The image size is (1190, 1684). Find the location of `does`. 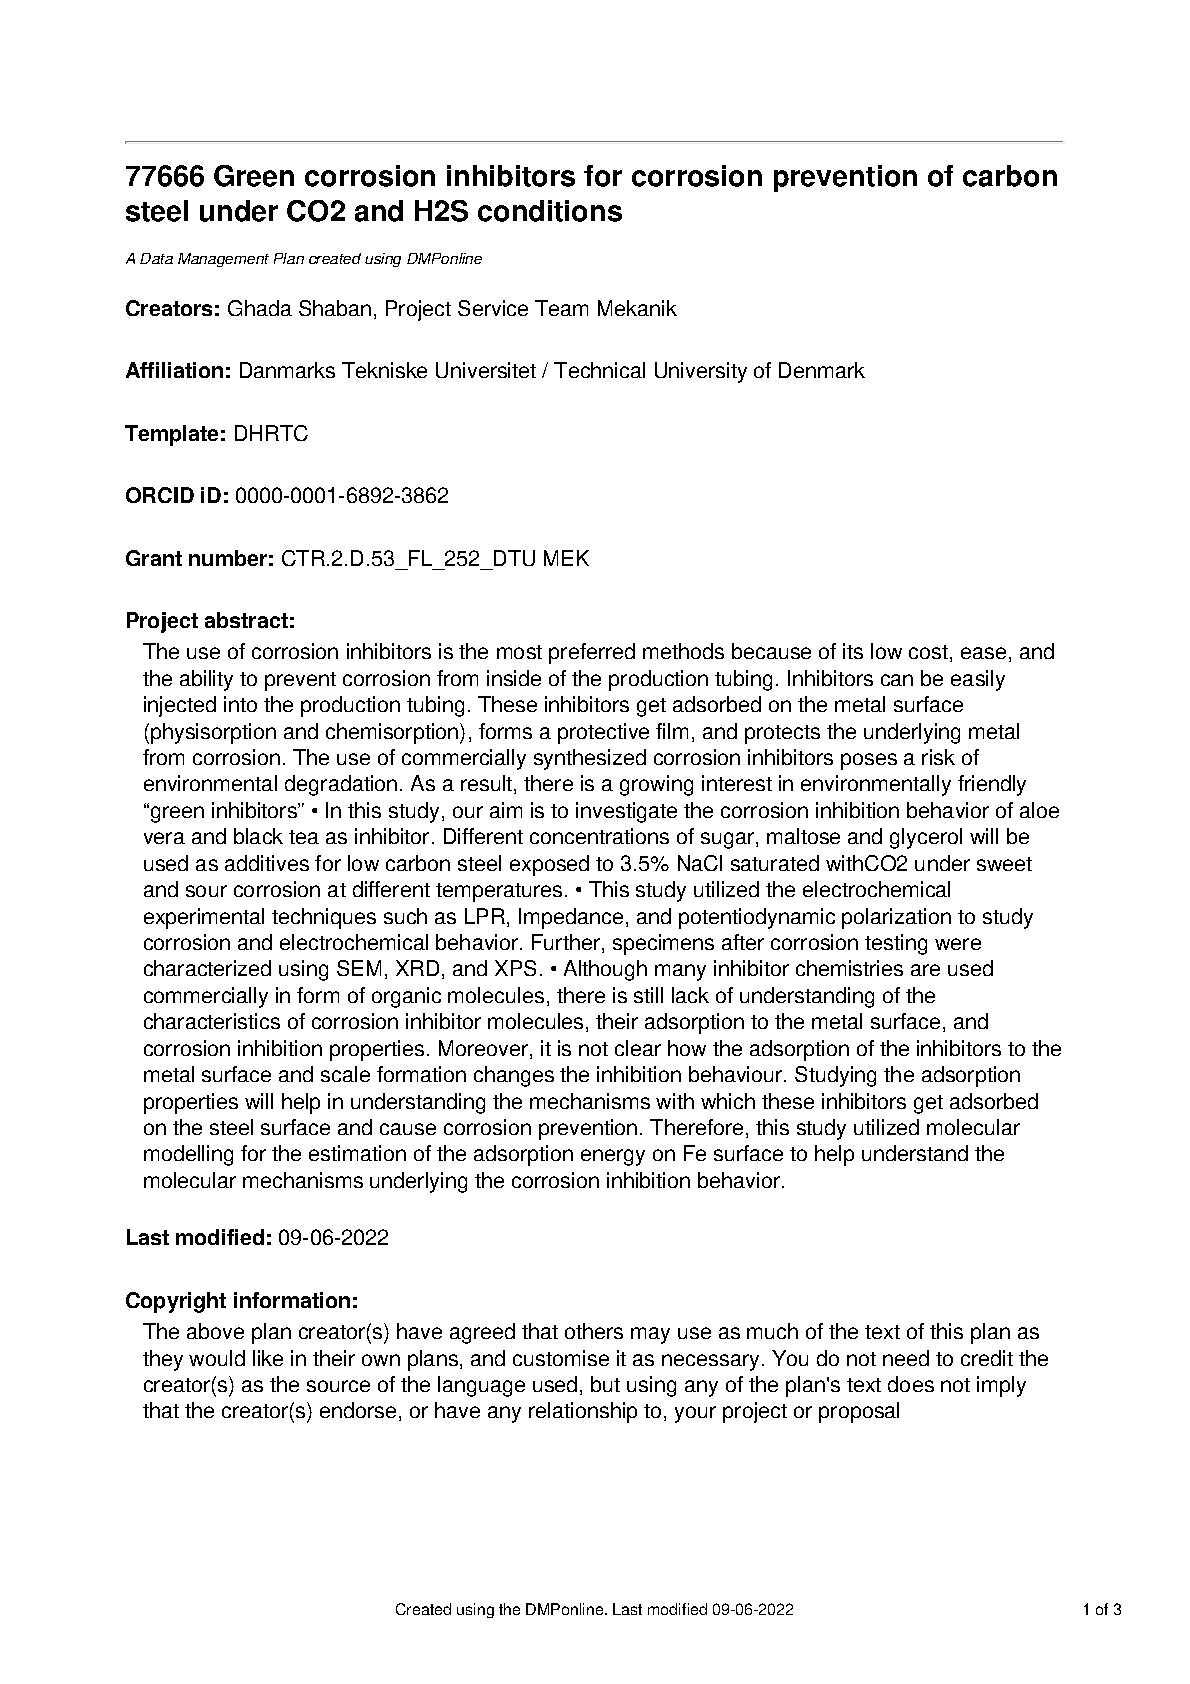

does is located at coordinates (911, 1384).
